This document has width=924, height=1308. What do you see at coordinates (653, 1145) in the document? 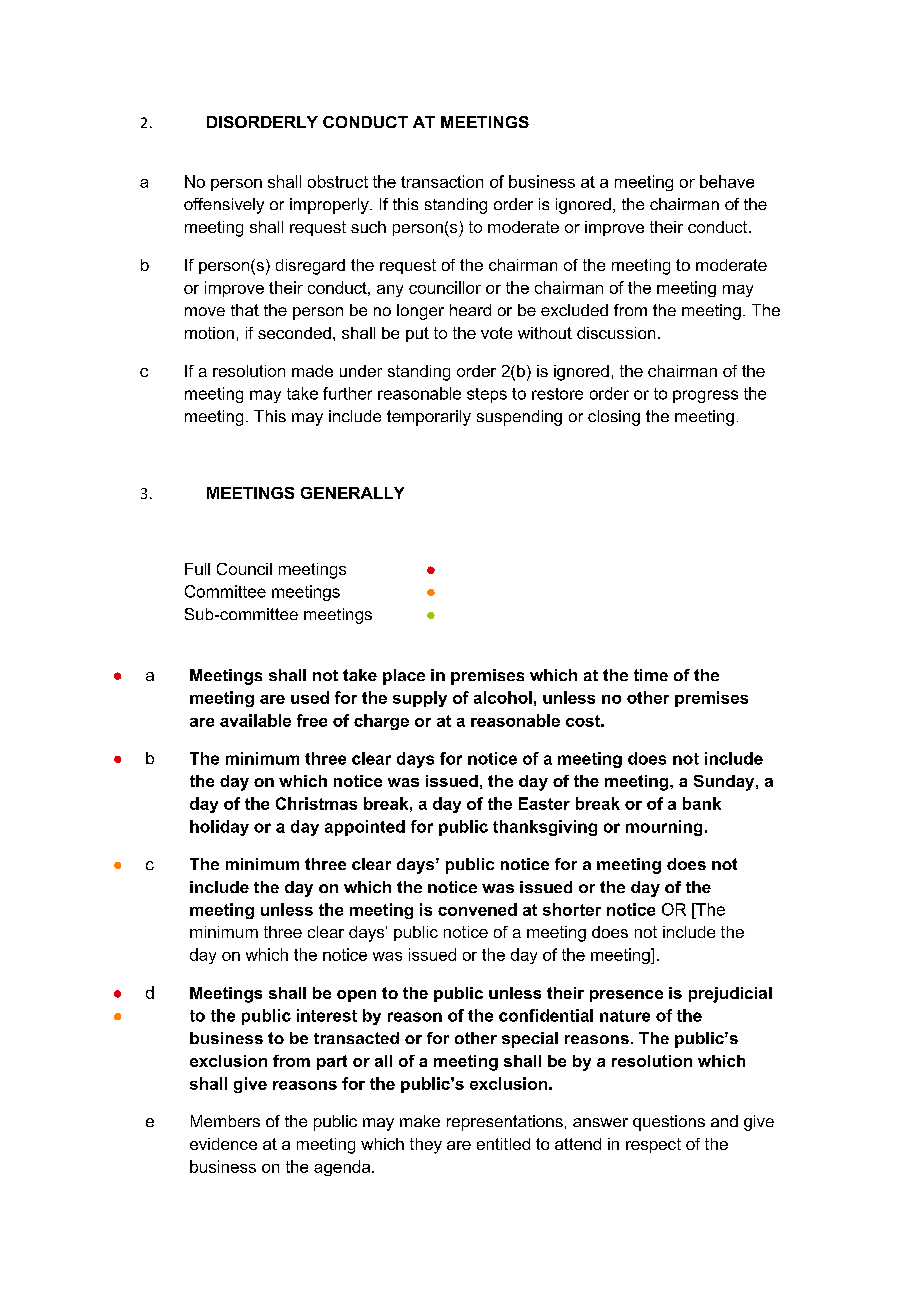
I see `respect` at bounding box center [653, 1145].
